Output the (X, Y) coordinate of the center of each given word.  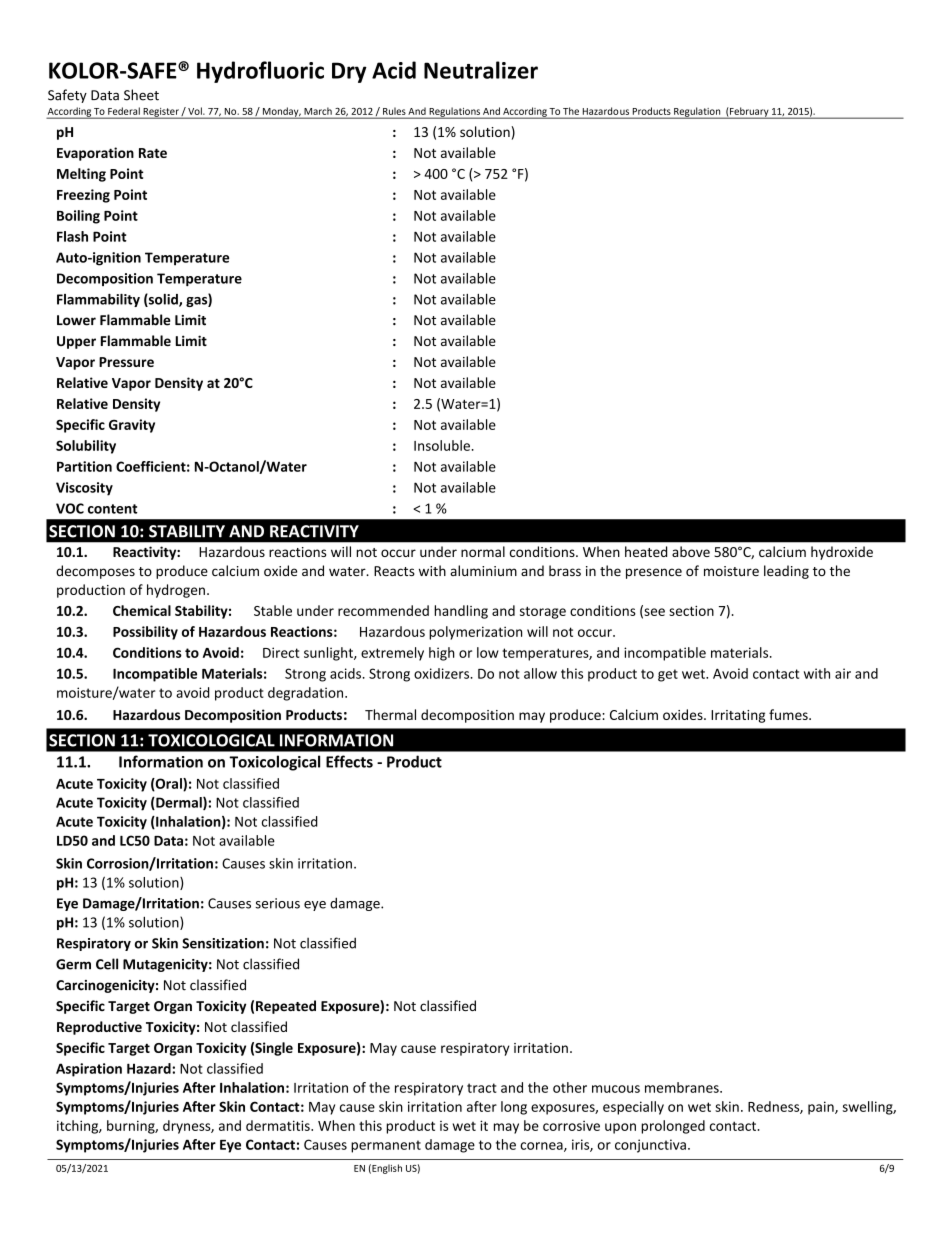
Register (161, 113)
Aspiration (89, 1070)
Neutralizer (481, 70)
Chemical (142, 610)
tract (482, 1088)
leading (786, 572)
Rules (394, 111)
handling (461, 612)
